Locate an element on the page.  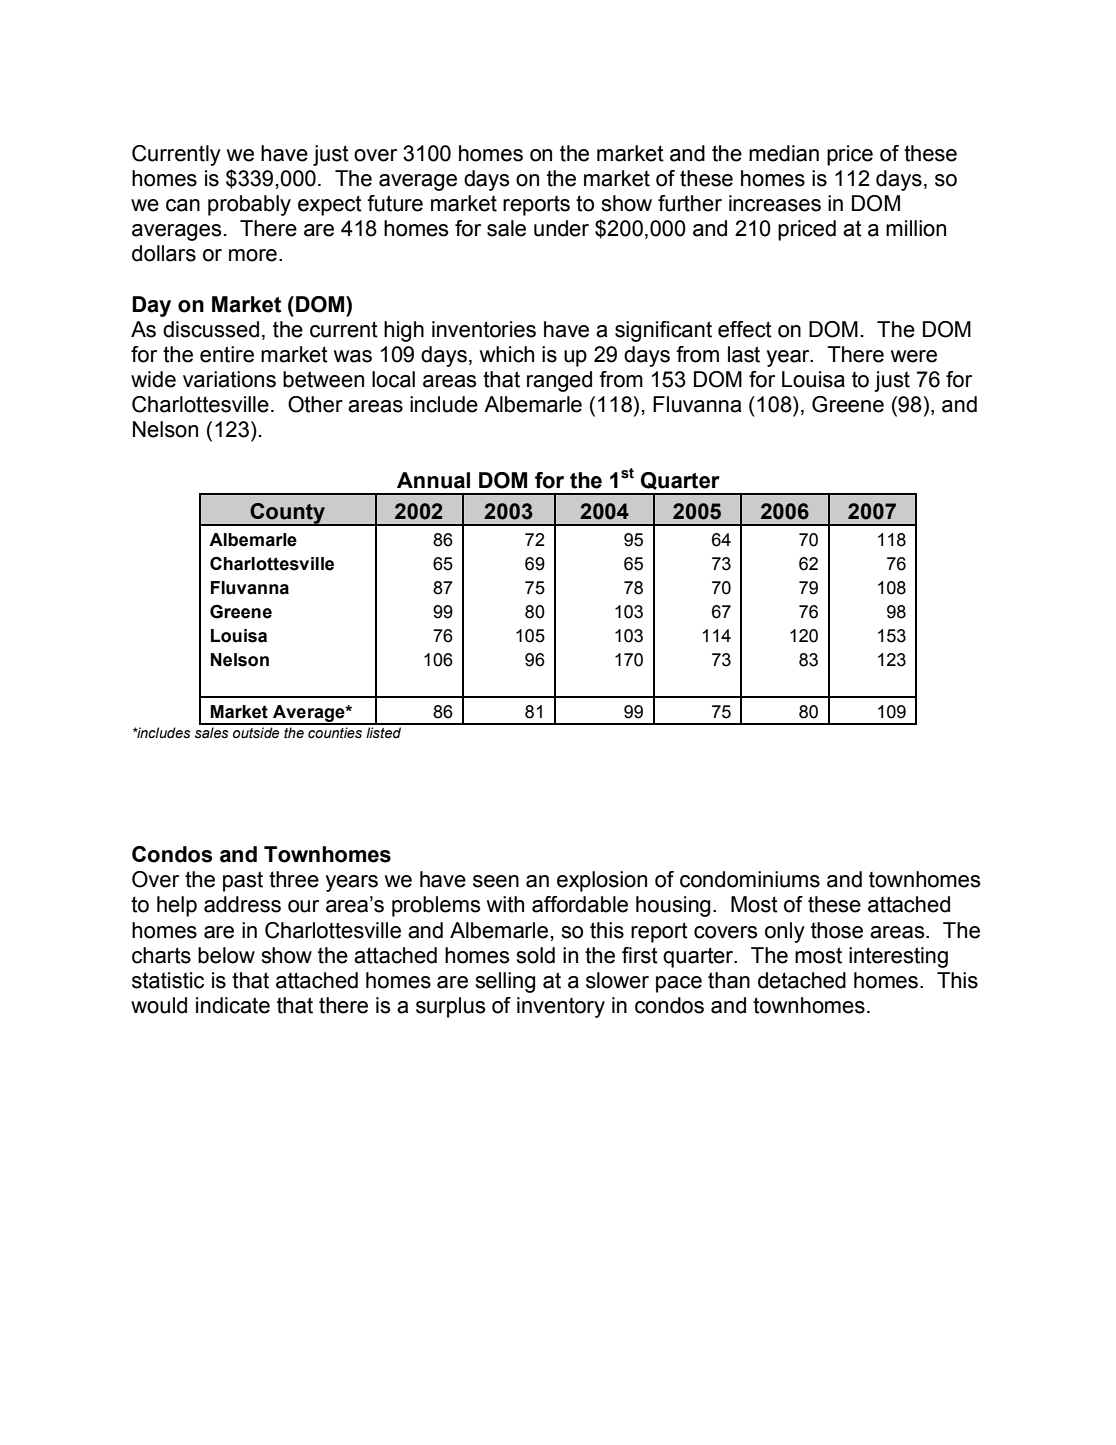
Annual is located at coordinates (433, 480).
